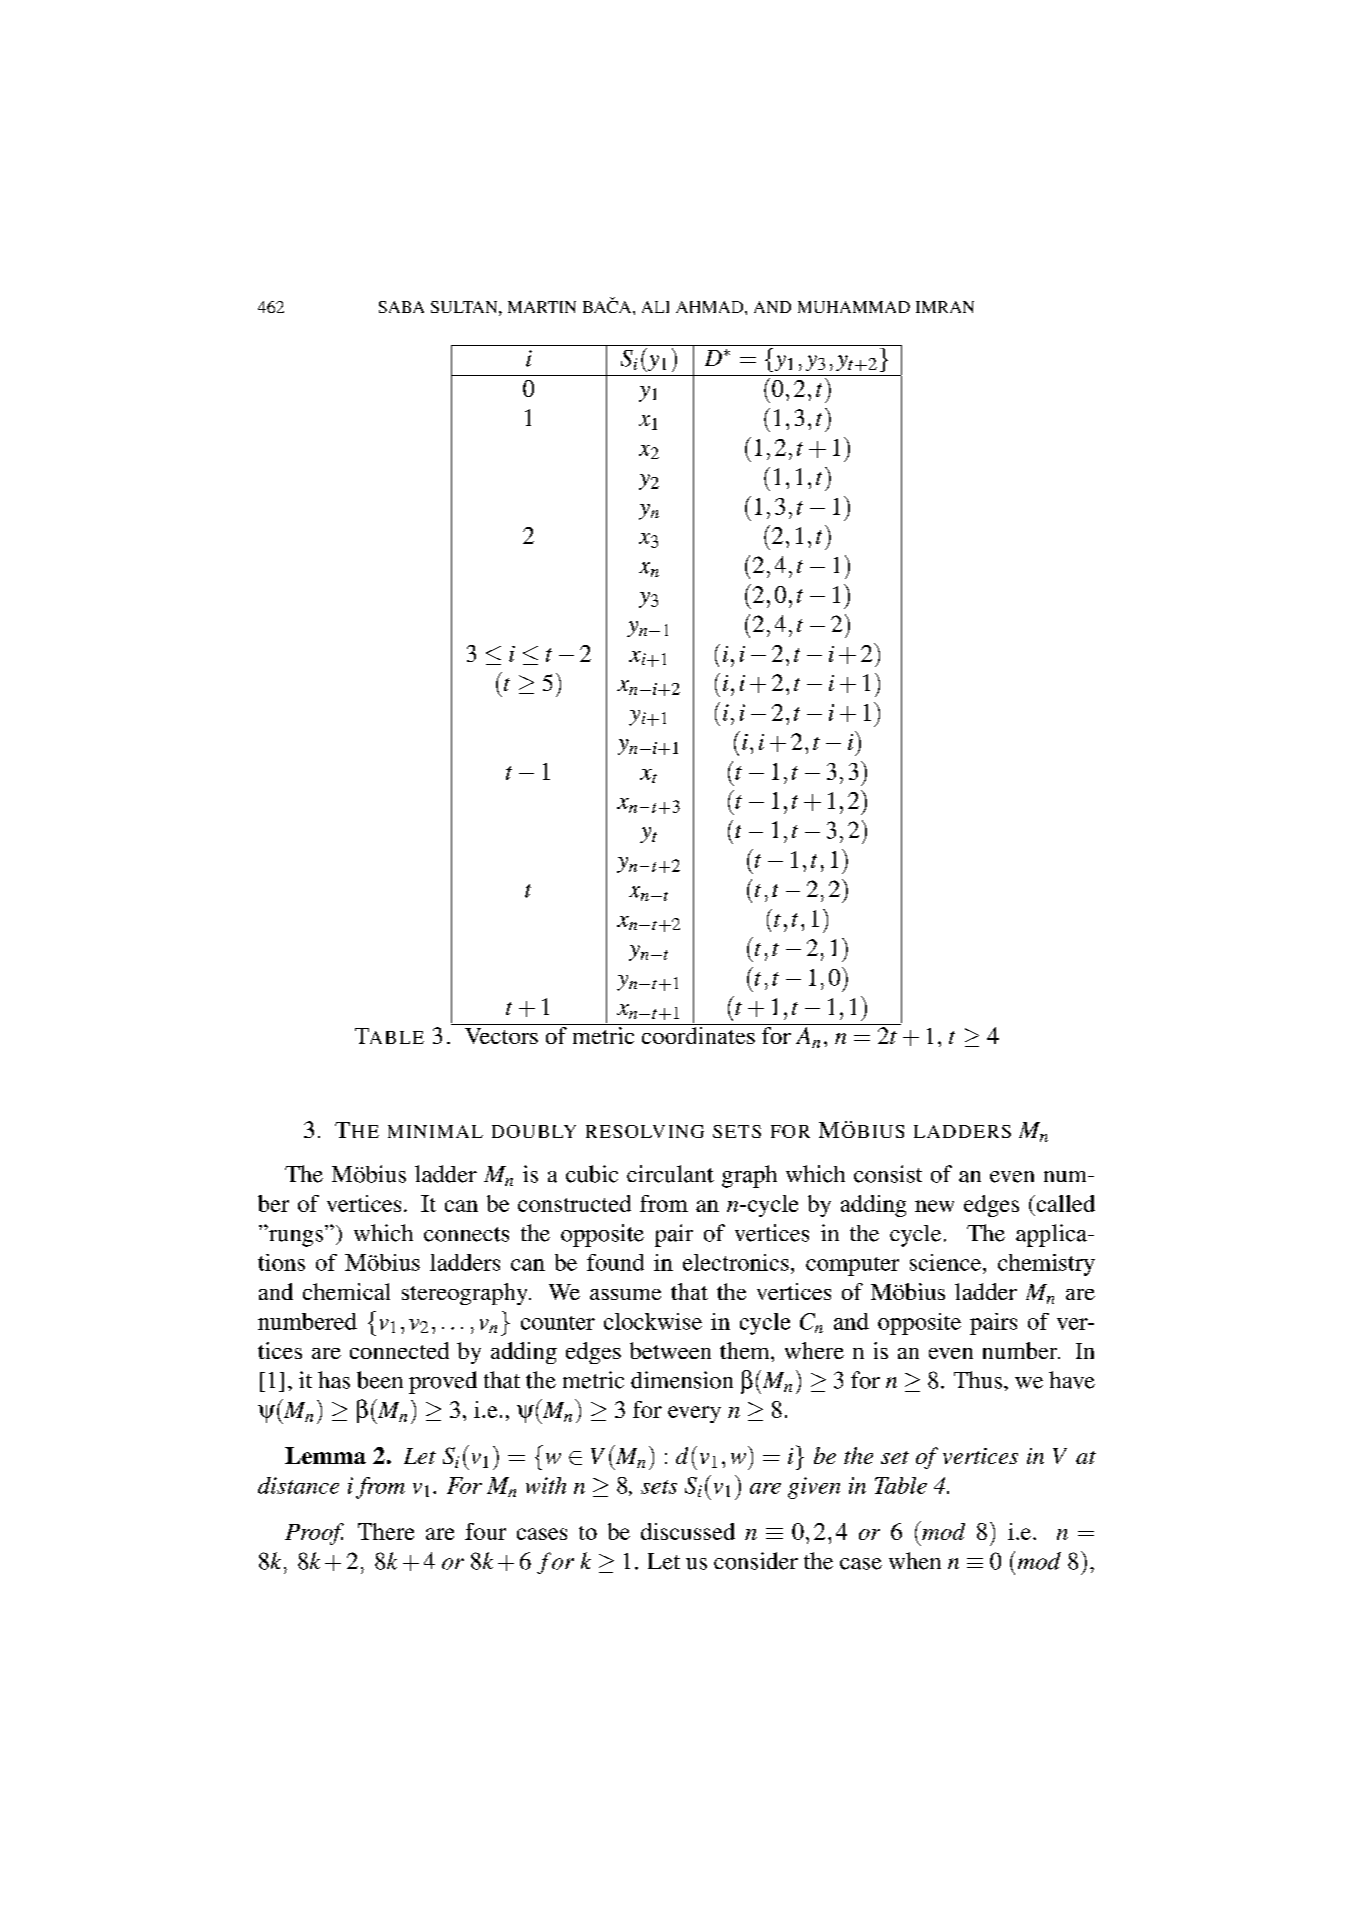 The width and height of the screenshot is (1353, 1914). Describe the element at coordinates (688, 1531) in the screenshot. I see `discussed` at that location.
